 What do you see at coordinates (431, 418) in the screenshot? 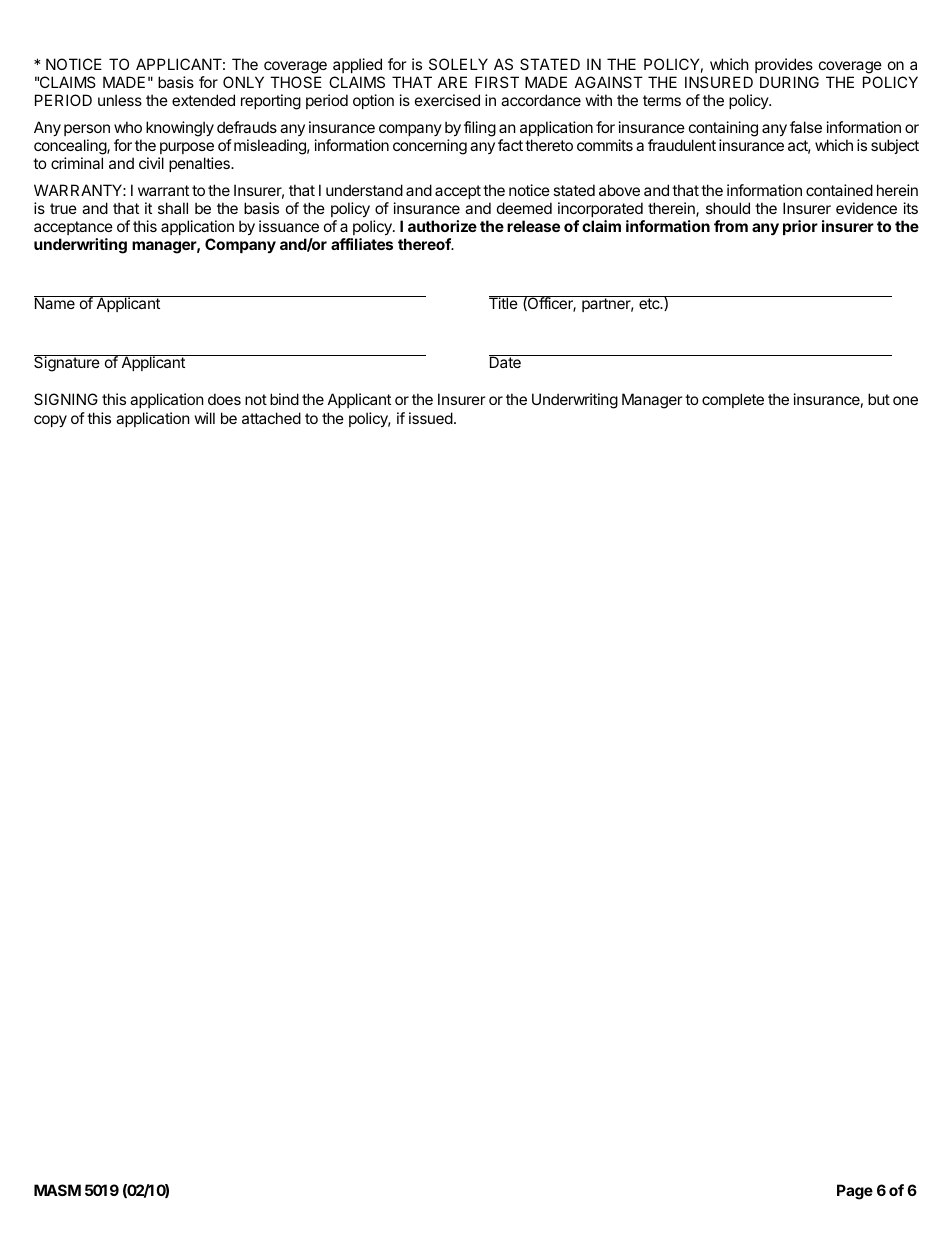
I see `issued` at bounding box center [431, 418].
